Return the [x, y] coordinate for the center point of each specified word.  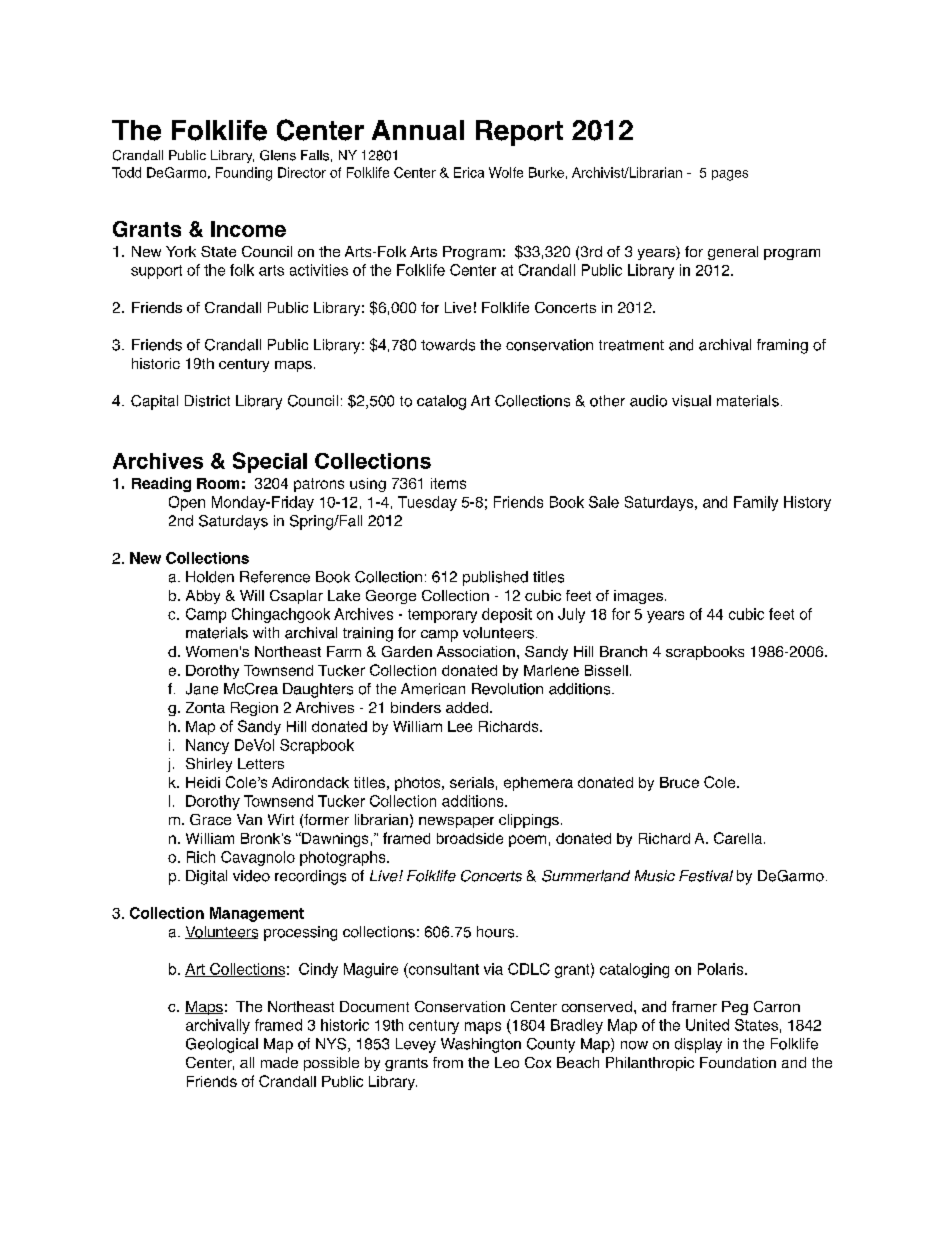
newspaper [456, 822]
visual [691, 401]
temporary [442, 616]
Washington [481, 1045]
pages [730, 175]
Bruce [679, 782]
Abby [203, 597]
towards [448, 345]
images [638, 597]
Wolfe [506, 172]
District [207, 401]
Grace [210, 819]
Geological [222, 1045]
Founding [244, 174]
